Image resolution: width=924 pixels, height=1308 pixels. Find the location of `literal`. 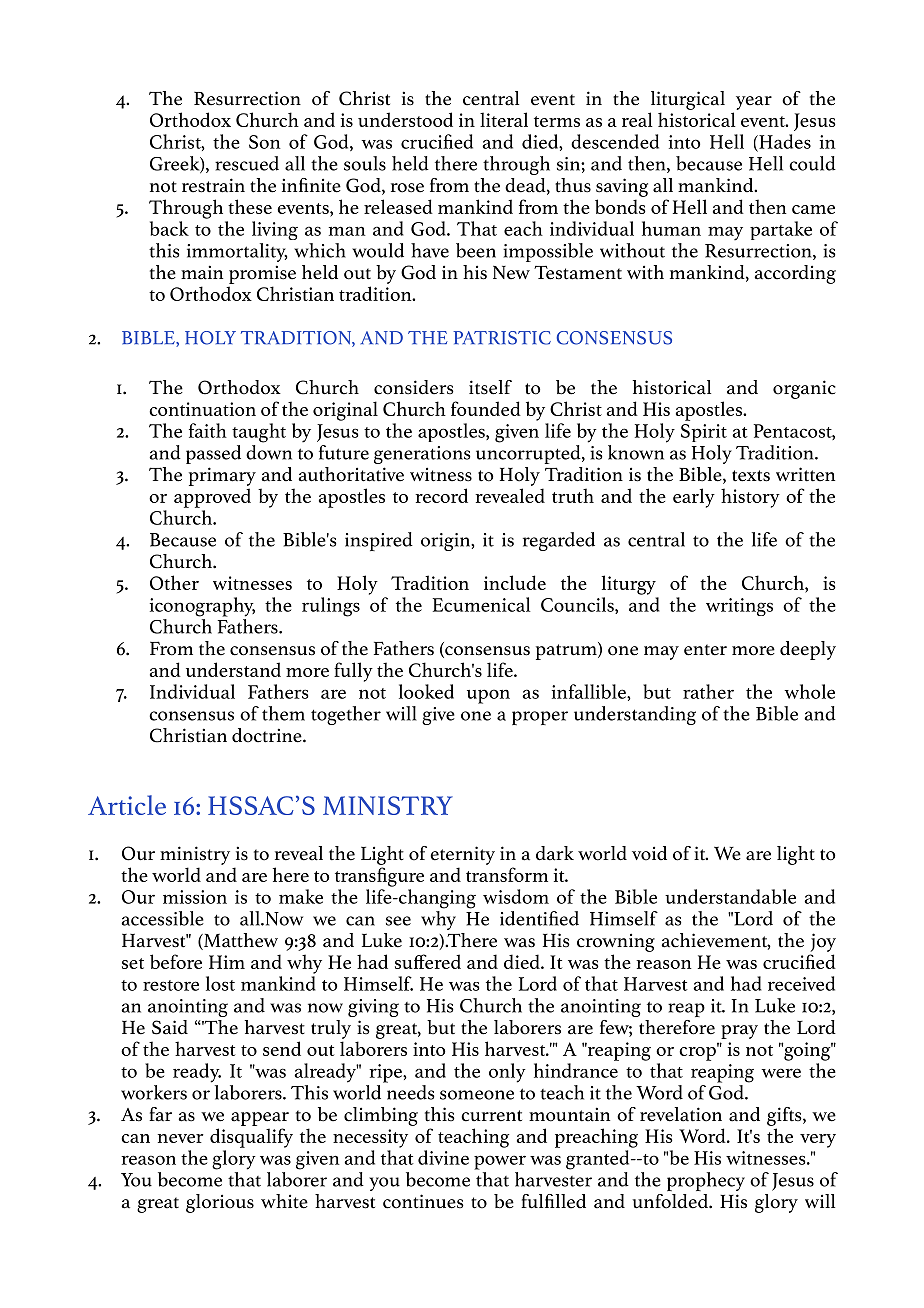

literal is located at coordinates (504, 119).
